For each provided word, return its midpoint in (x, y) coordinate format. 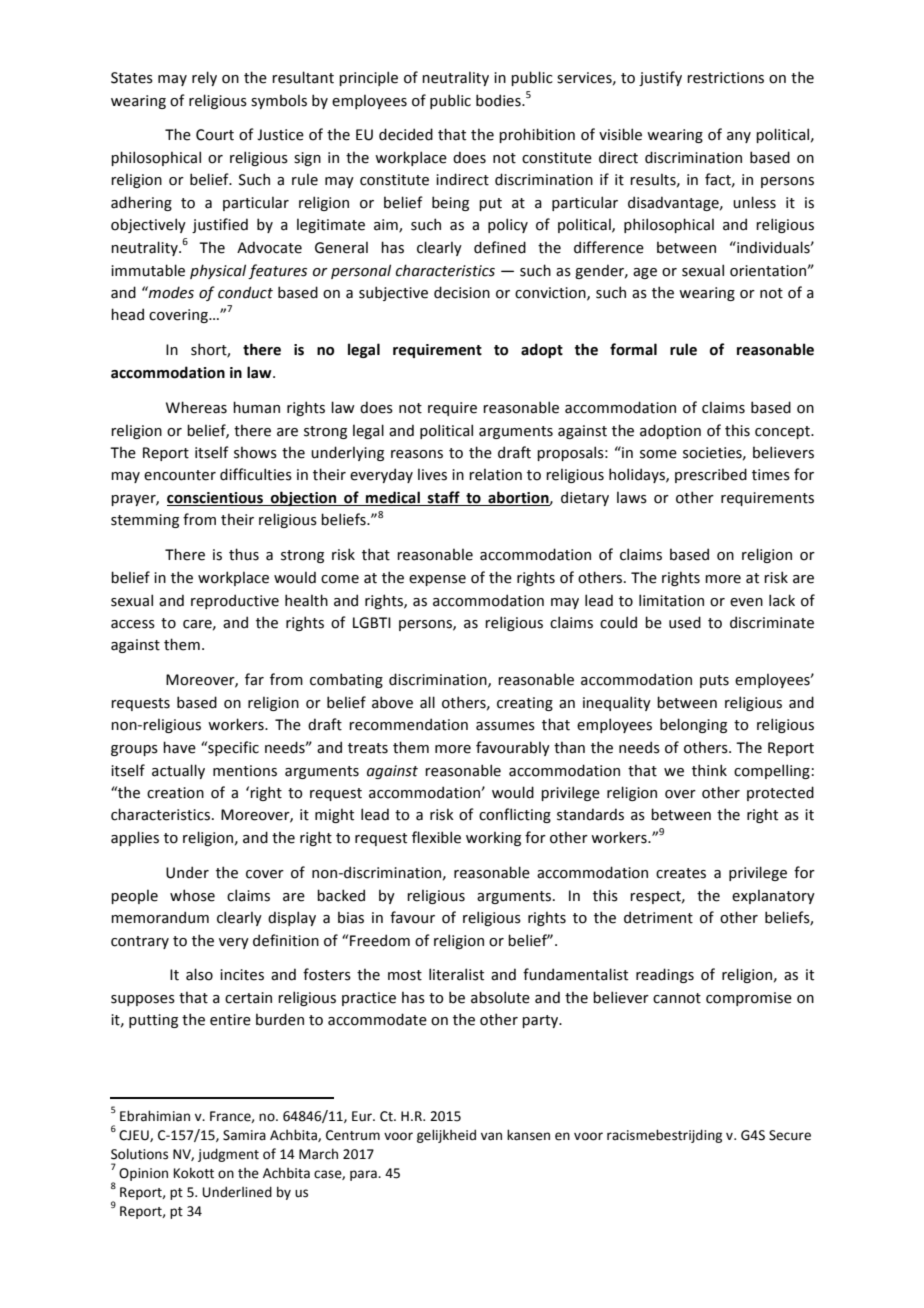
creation (175, 793)
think (709, 770)
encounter (180, 475)
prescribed (711, 475)
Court (215, 135)
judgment (228, 1155)
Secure (790, 1135)
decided (406, 134)
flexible (436, 837)
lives (432, 474)
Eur (363, 1116)
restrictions (725, 78)
